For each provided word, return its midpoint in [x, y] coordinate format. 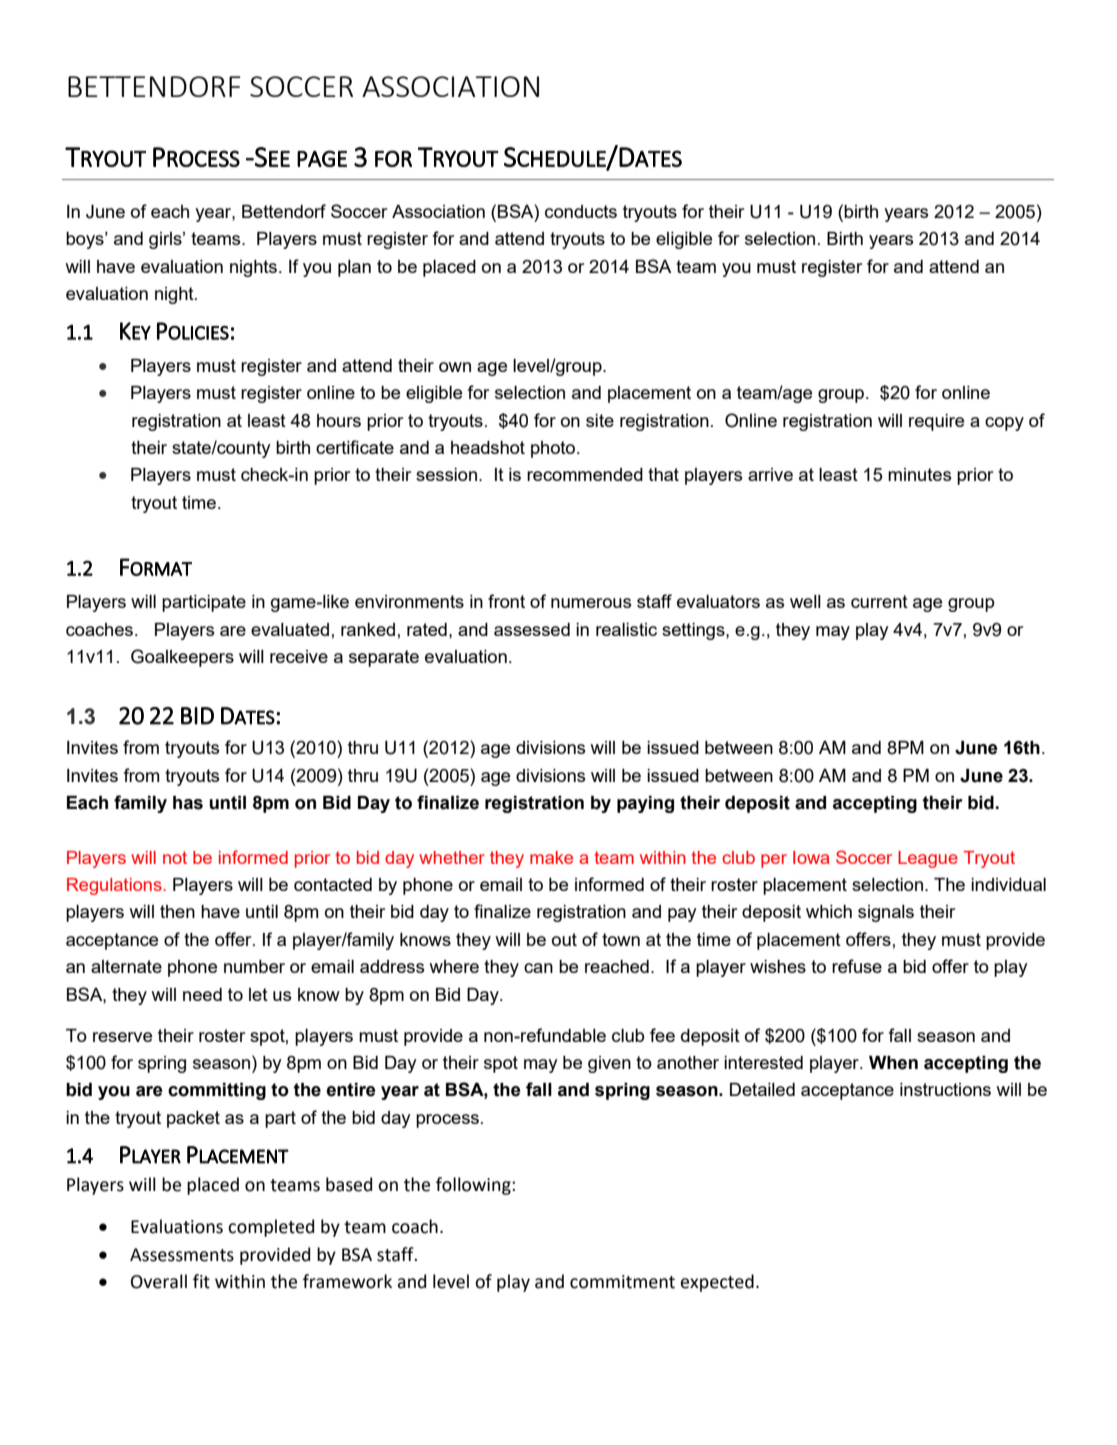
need [202, 994]
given [609, 1064]
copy [1004, 424]
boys [86, 240]
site [600, 420]
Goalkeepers [182, 658]
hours [339, 420]
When [893, 1063]
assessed [532, 629]
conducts [581, 211]
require [936, 422]
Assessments [182, 1255]
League [928, 859]
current [879, 601]
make [551, 857]
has [188, 803]
